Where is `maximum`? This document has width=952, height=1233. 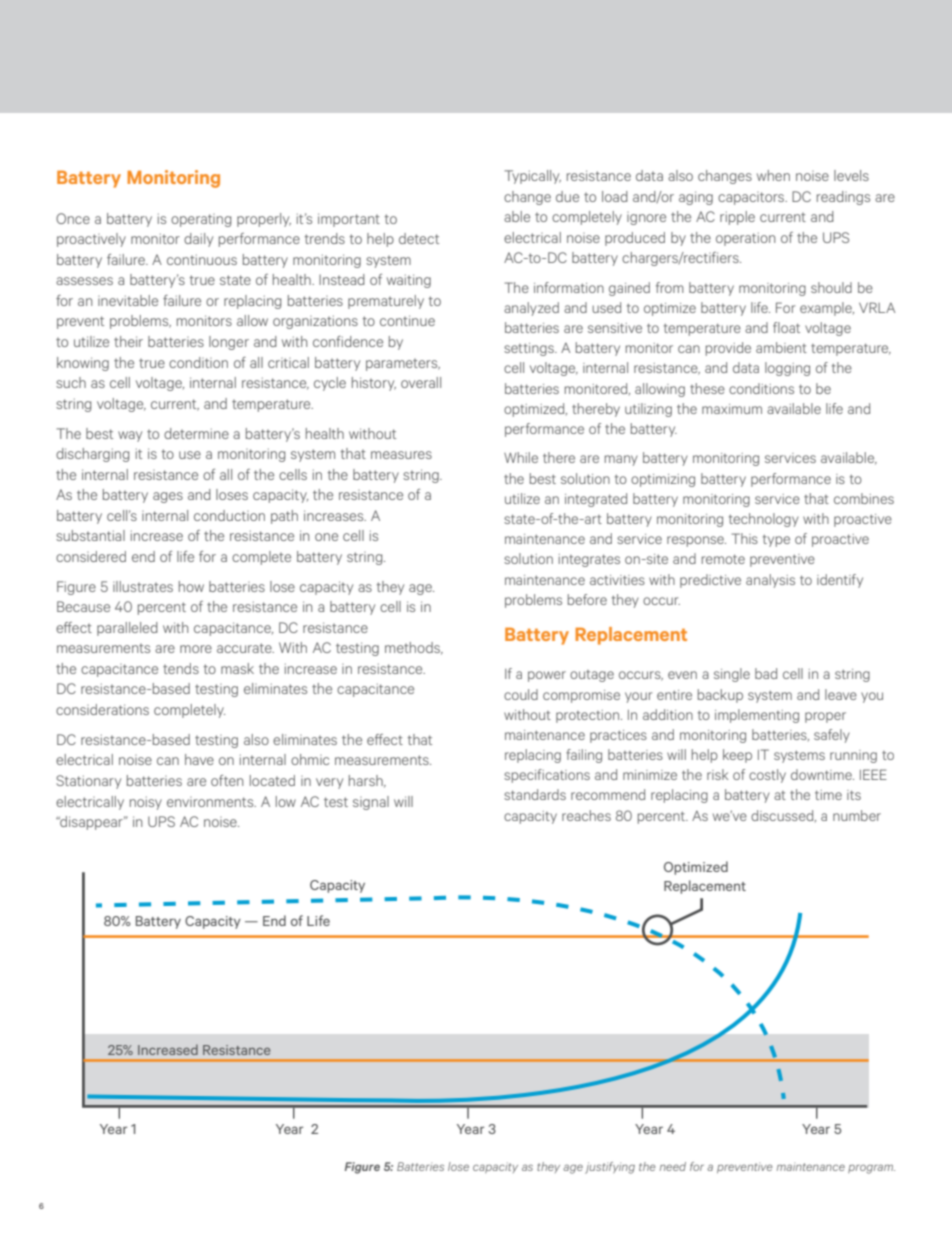 maximum is located at coordinates (732, 409).
